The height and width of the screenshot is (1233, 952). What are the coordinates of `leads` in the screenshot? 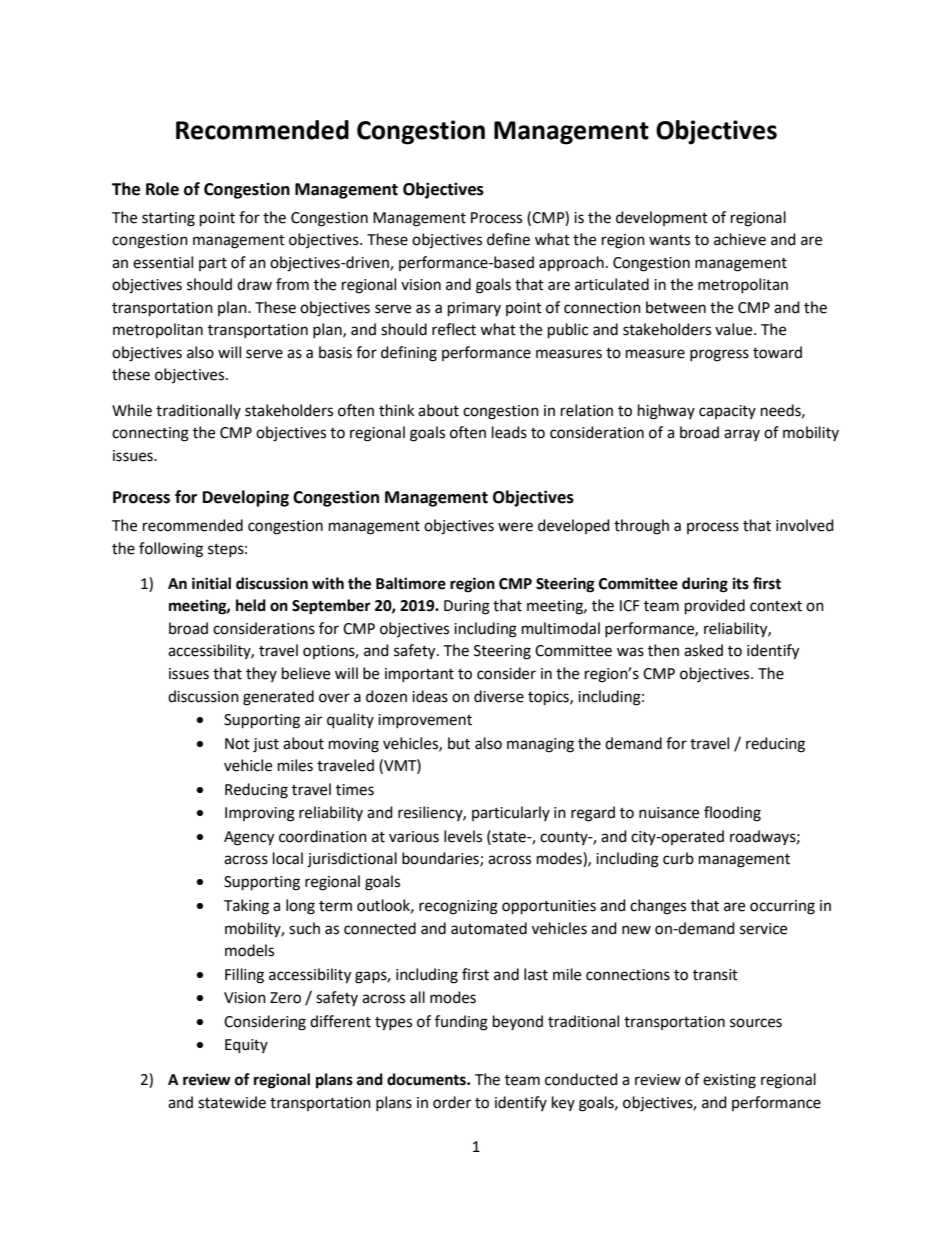 It's located at (509, 432).
